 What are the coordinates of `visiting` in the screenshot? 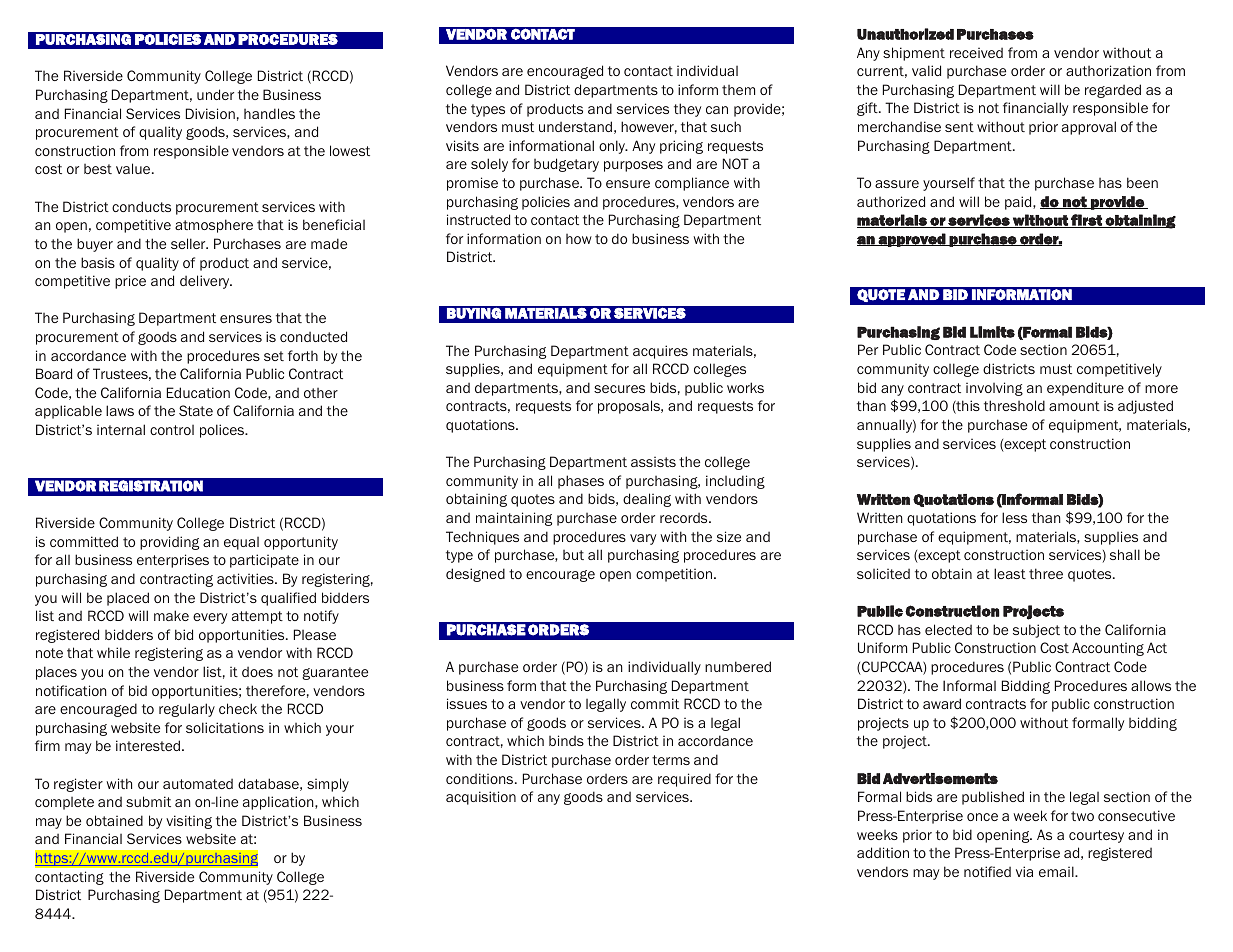 It's located at (189, 822).
